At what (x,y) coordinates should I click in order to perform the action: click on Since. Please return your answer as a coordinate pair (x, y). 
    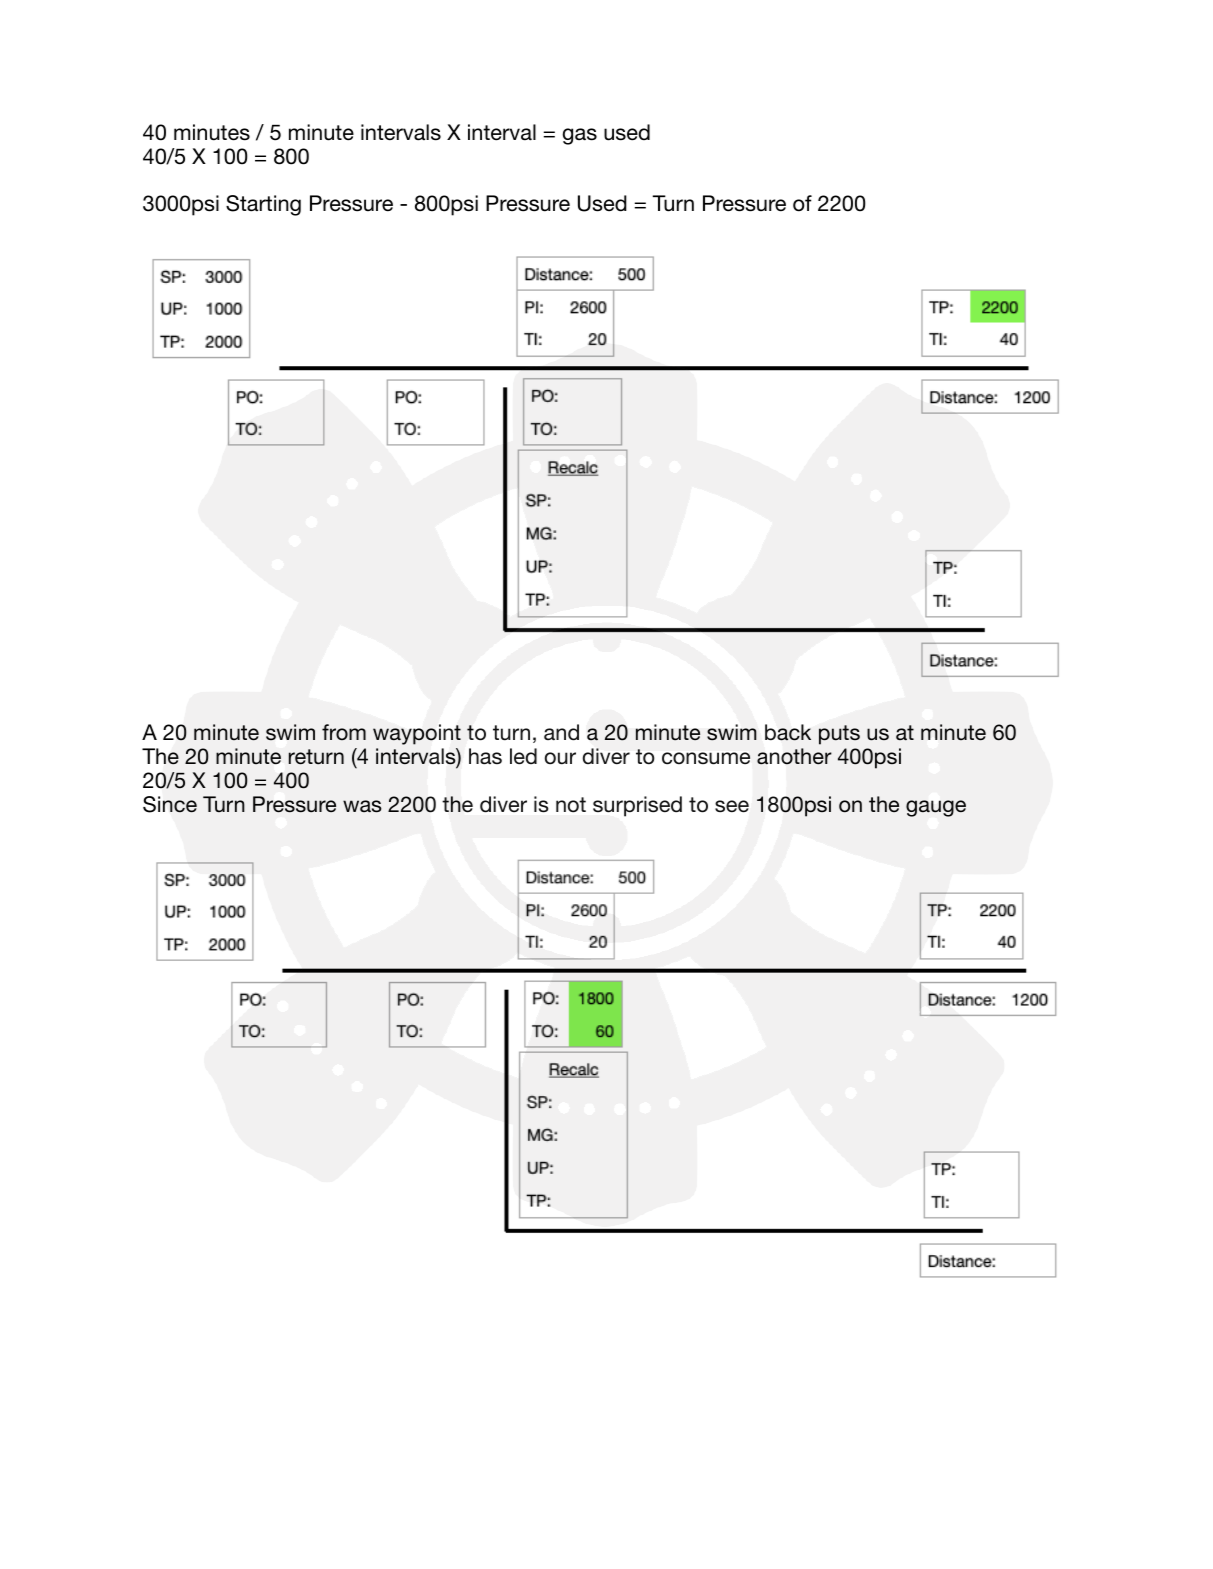
    Looking at the image, I should click on (170, 804).
